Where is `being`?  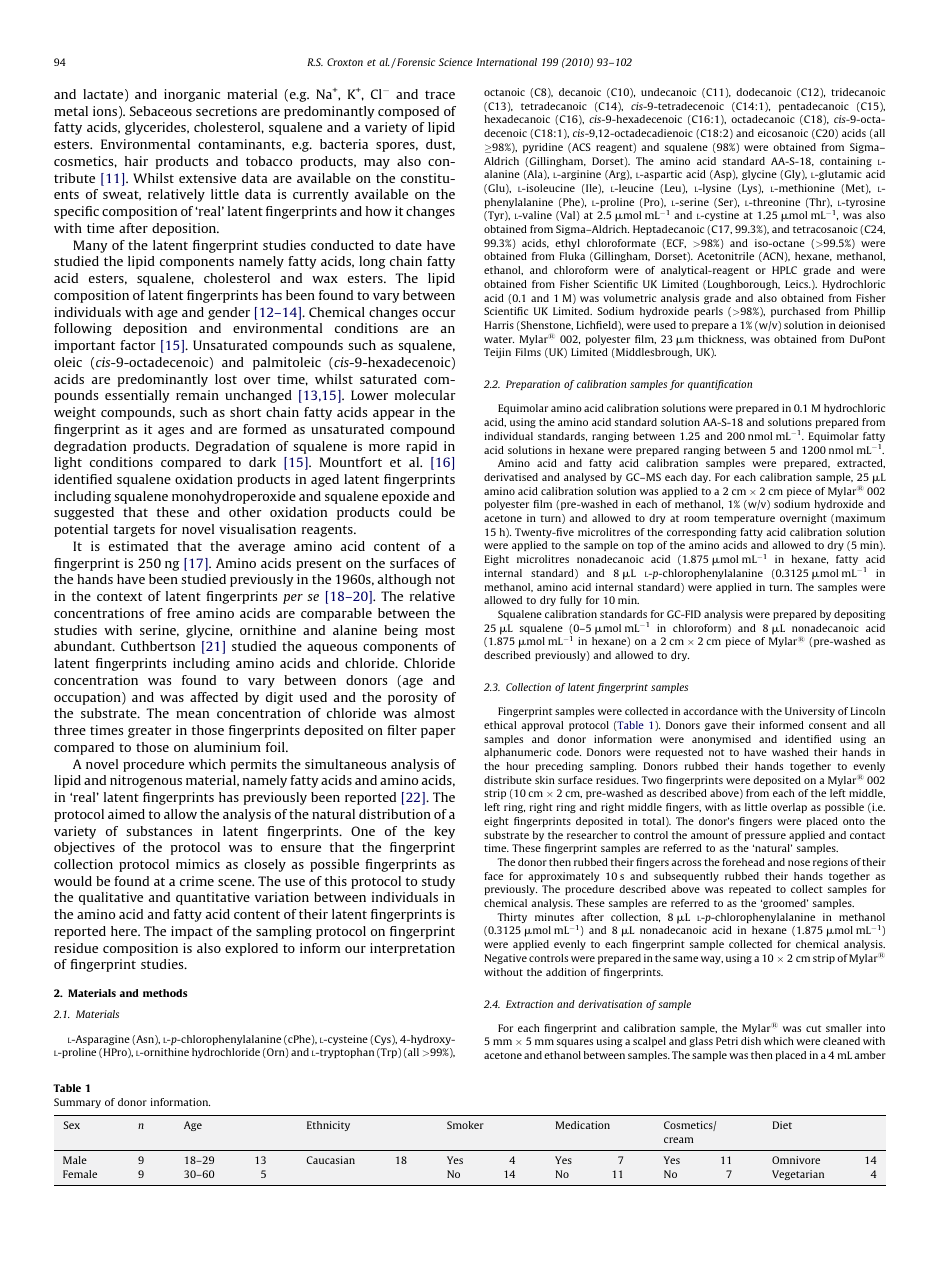 being is located at coordinates (401, 631).
